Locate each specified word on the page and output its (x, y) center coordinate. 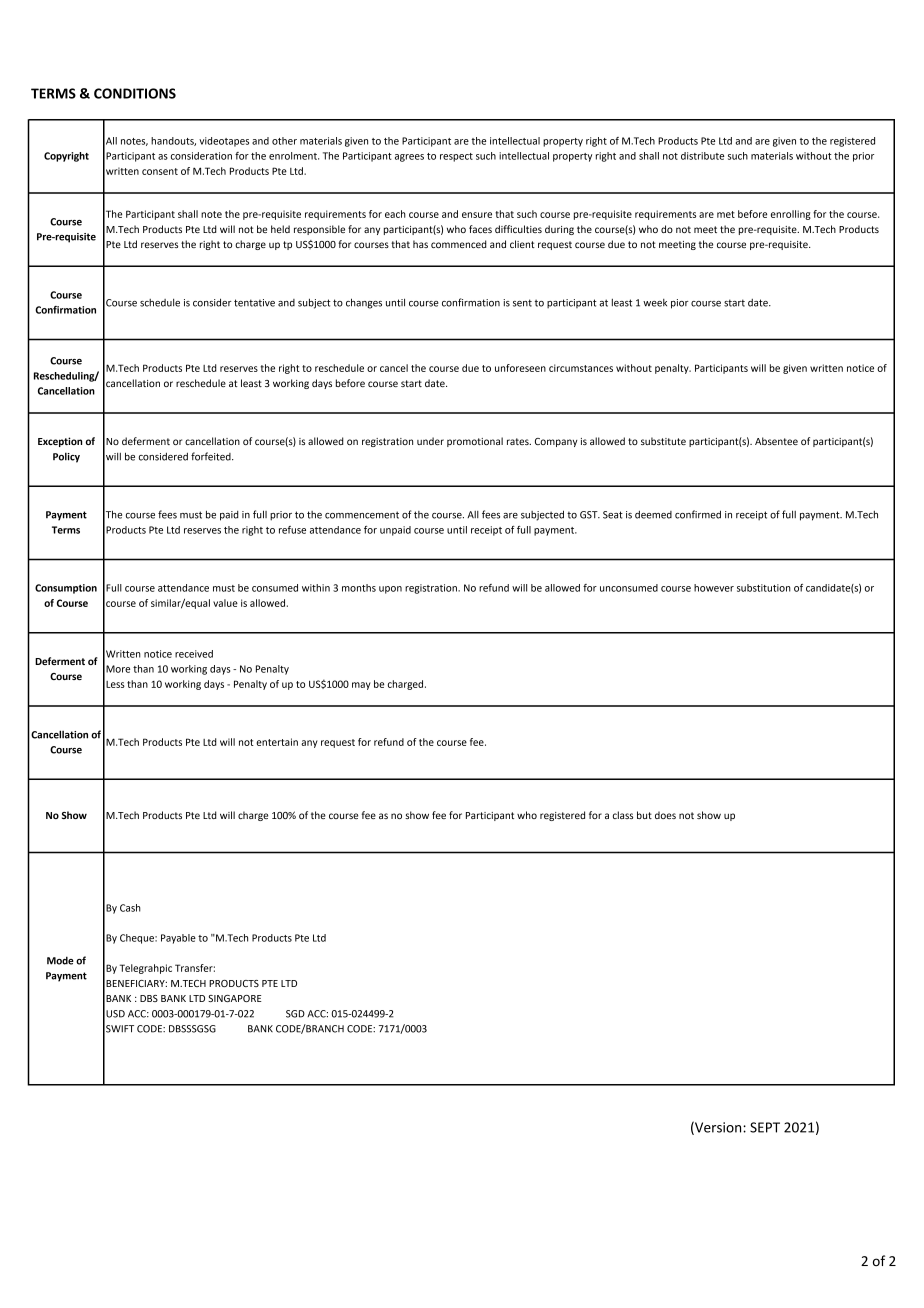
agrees (409, 158)
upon (390, 590)
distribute (702, 156)
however (714, 588)
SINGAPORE (235, 998)
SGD (295, 1014)
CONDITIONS (135, 93)
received (194, 654)
